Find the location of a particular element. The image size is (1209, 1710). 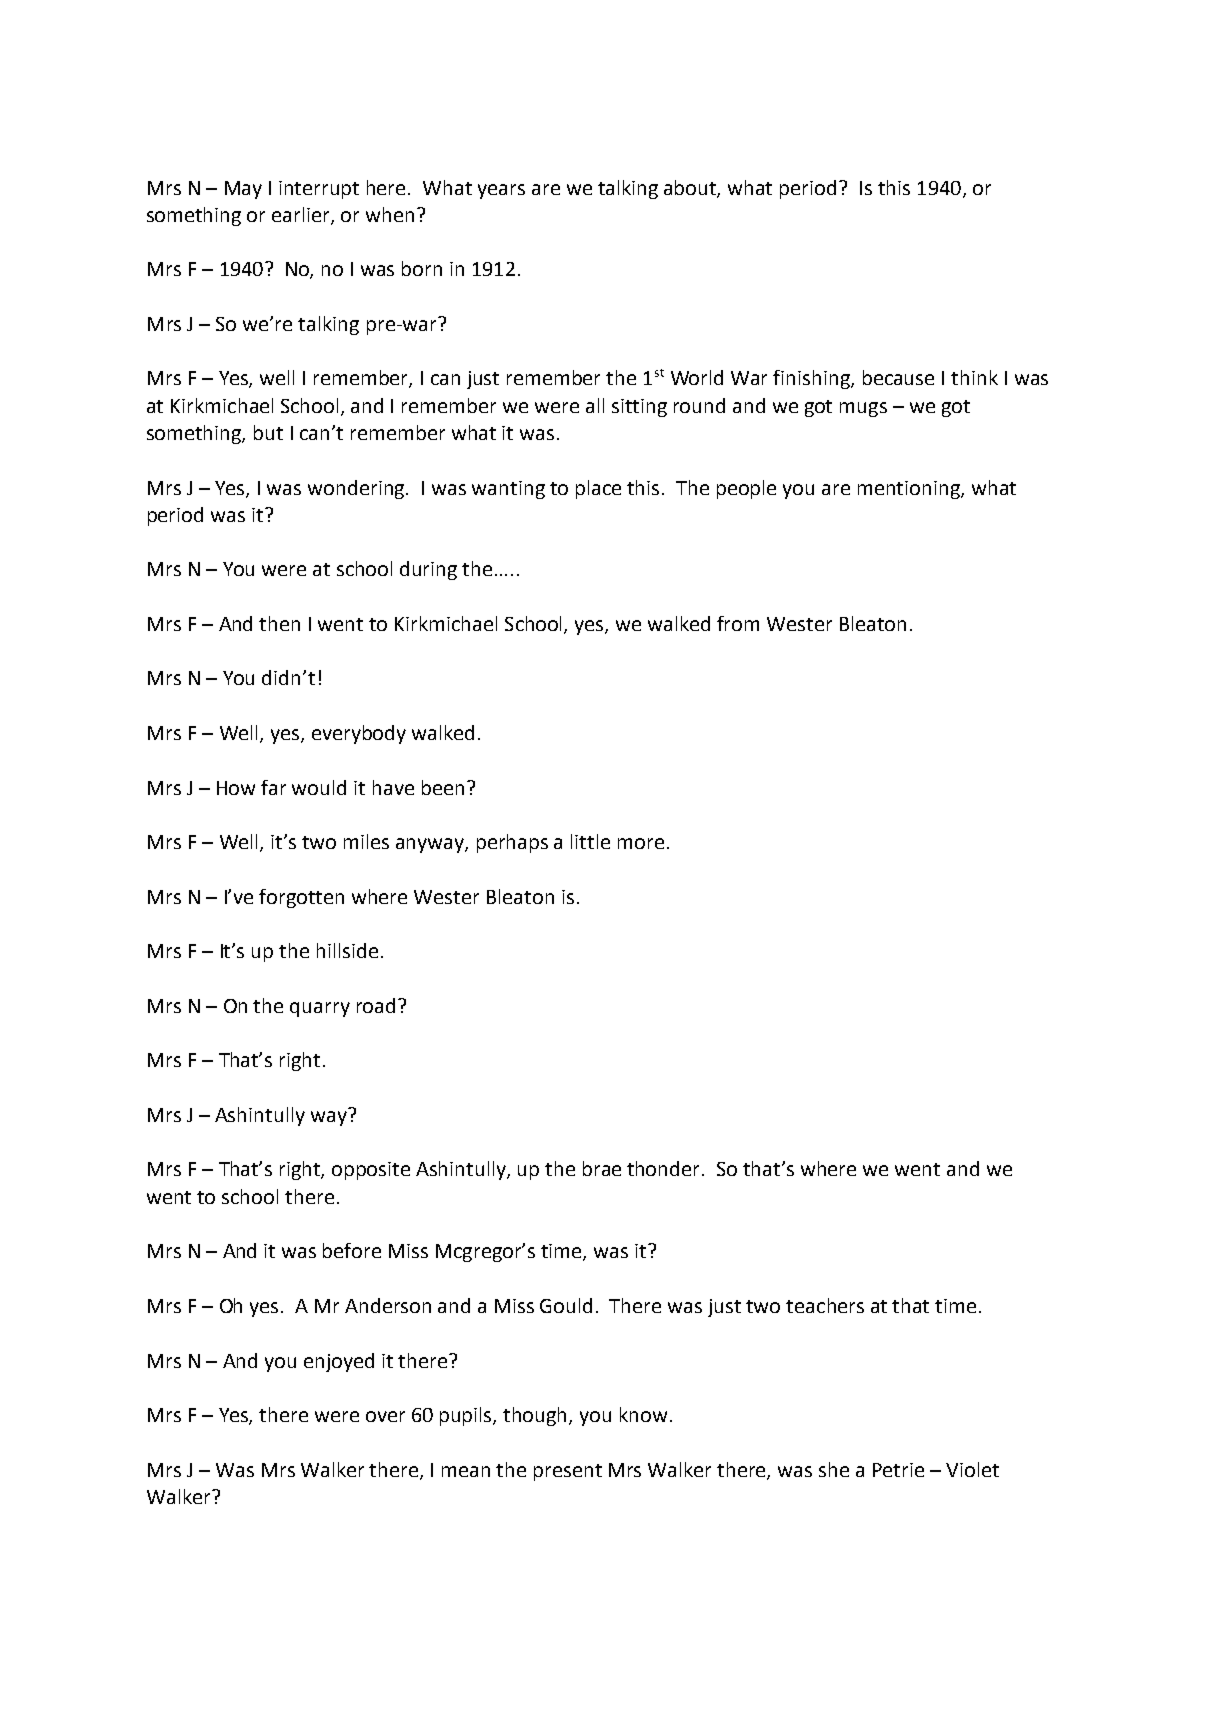

know is located at coordinates (643, 1414).
